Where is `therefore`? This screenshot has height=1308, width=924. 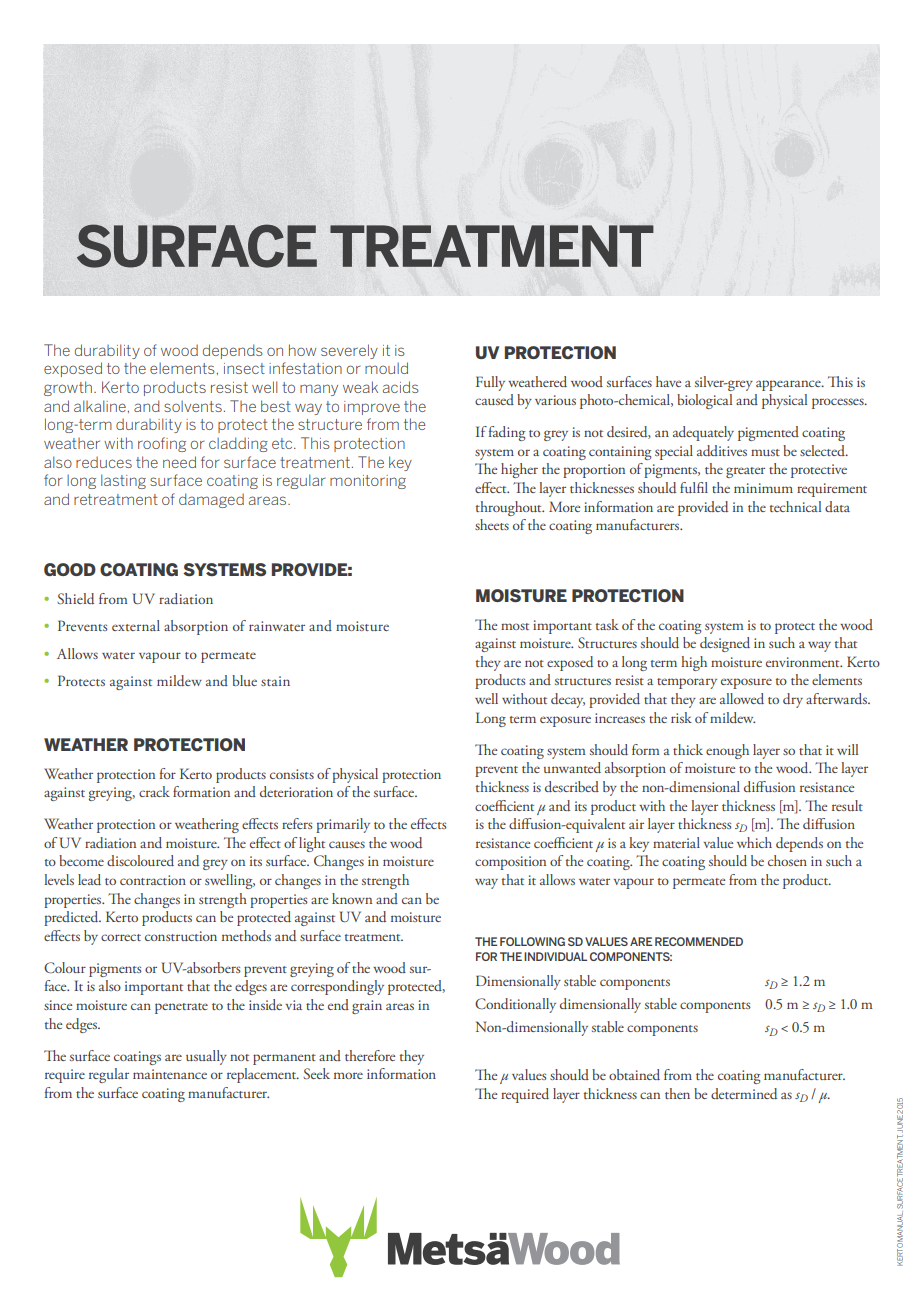 therefore is located at coordinates (370, 1055).
